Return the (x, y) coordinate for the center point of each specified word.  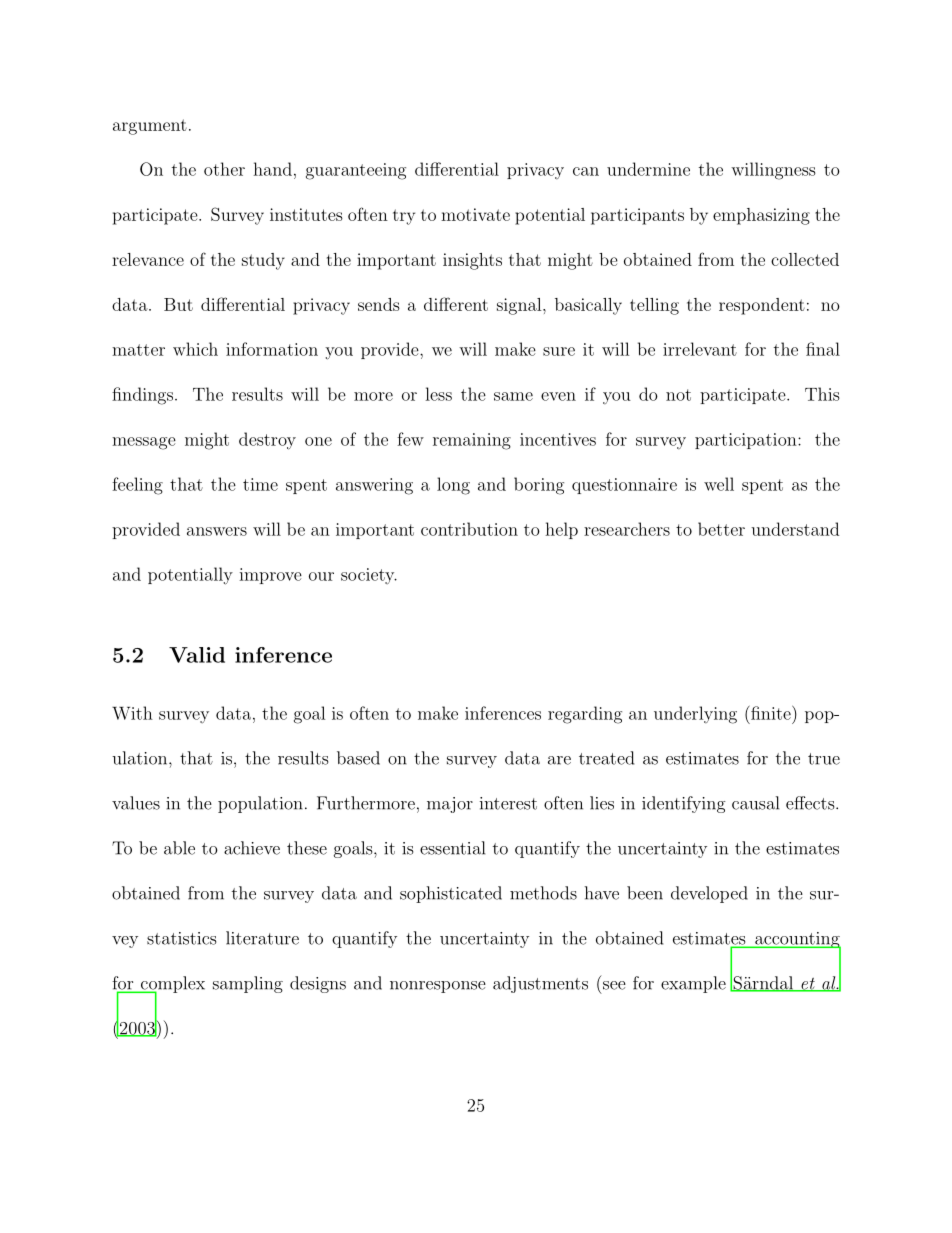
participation (747, 441)
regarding (585, 715)
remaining (472, 441)
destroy (267, 441)
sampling (248, 984)
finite (771, 713)
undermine (648, 169)
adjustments (540, 984)
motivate (475, 214)
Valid (197, 655)
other (224, 169)
